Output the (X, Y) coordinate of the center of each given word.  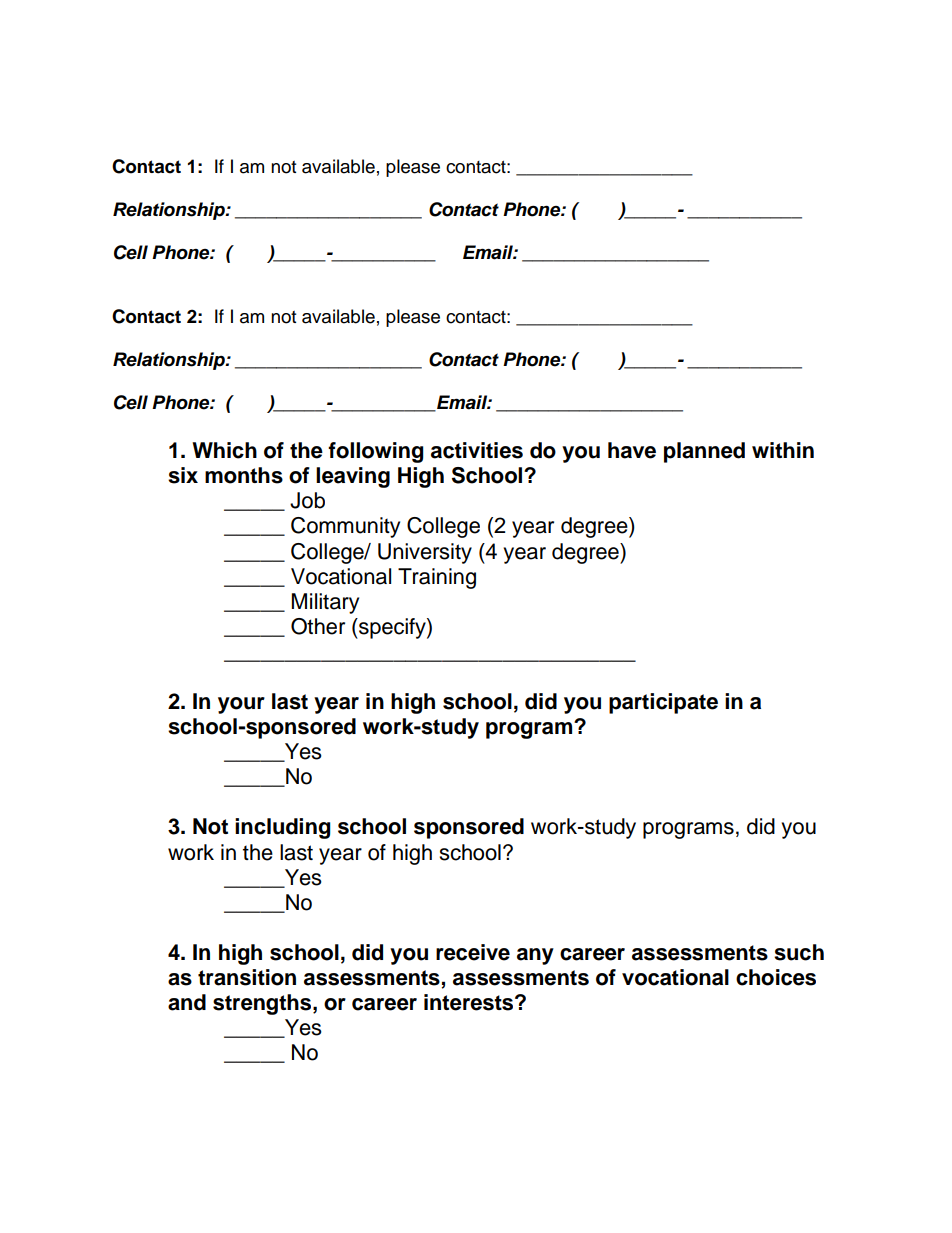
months (244, 475)
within (783, 450)
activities (477, 450)
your (241, 705)
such (799, 952)
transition (247, 977)
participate (663, 703)
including (283, 828)
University (425, 553)
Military (325, 603)
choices (776, 977)
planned (704, 452)
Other (318, 626)
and (187, 1002)
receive (473, 952)
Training (437, 578)
